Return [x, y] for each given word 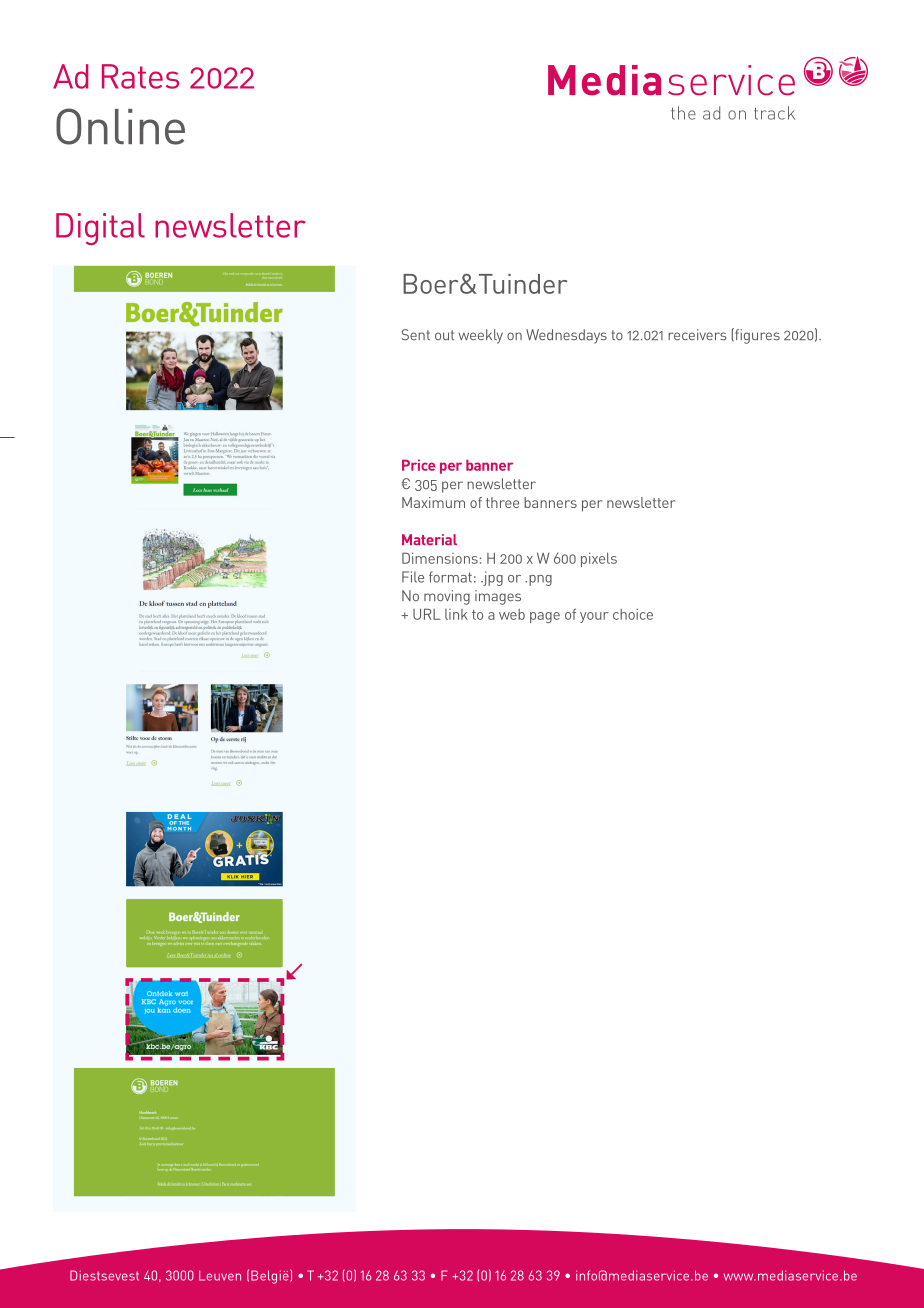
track [774, 113]
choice [633, 614]
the [683, 113]
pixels [599, 559]
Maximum [433, 502]
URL [427, 614]
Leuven [220, 1275]
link [456, 614]
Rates [140, 76]
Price [418, 465]
